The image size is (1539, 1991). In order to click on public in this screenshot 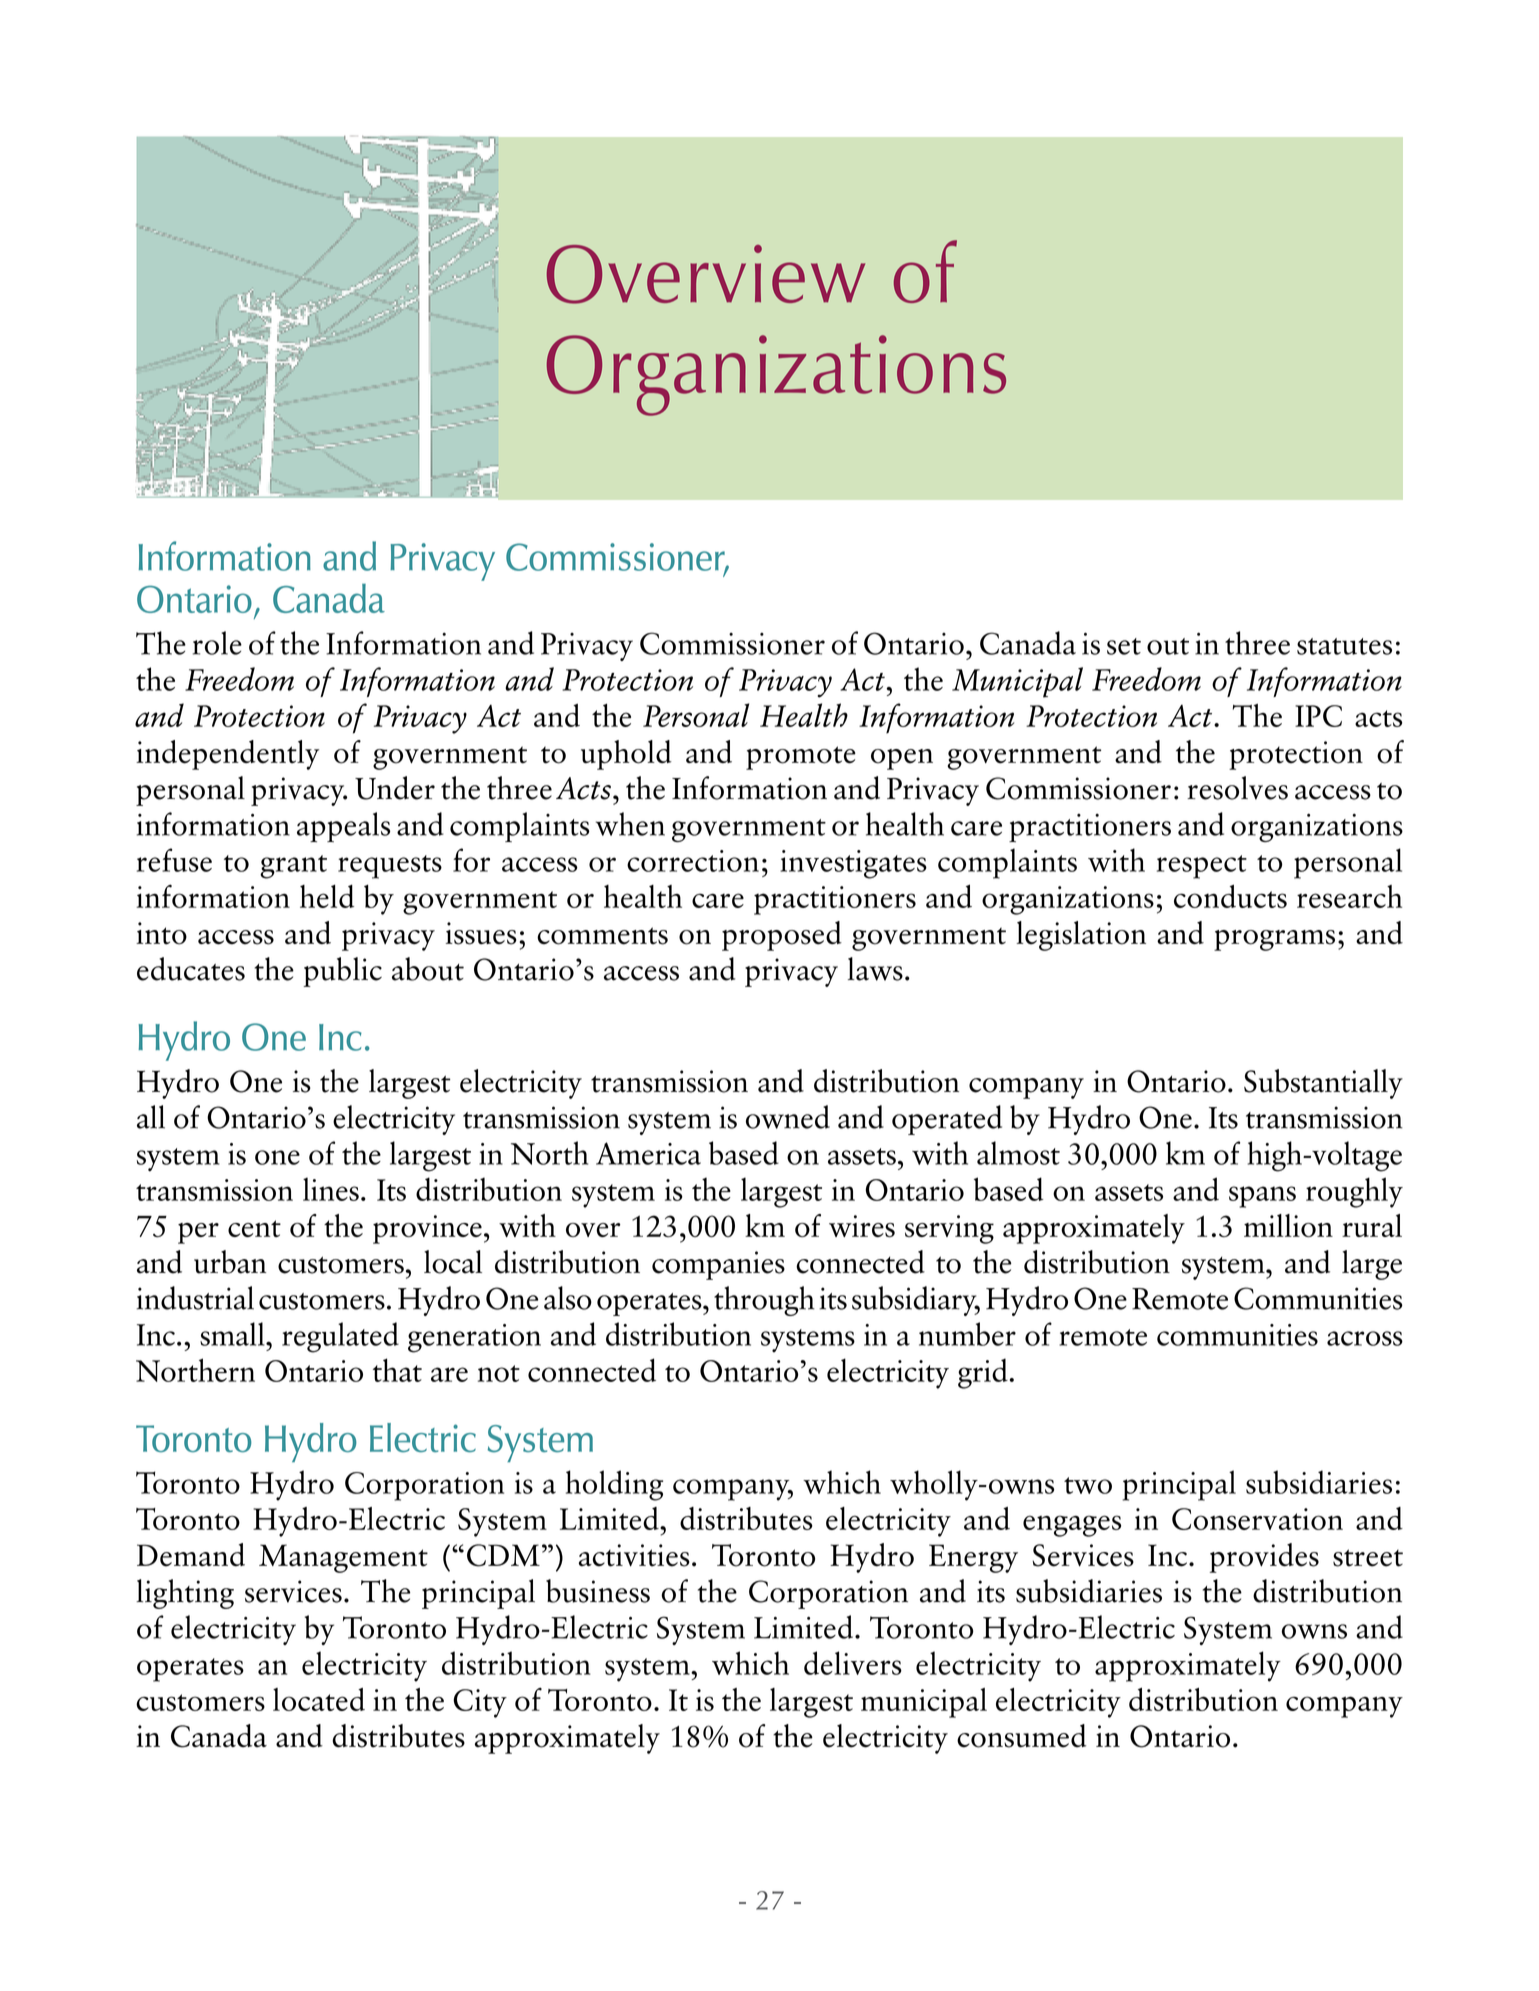, I will do `click(343, 972)`.
